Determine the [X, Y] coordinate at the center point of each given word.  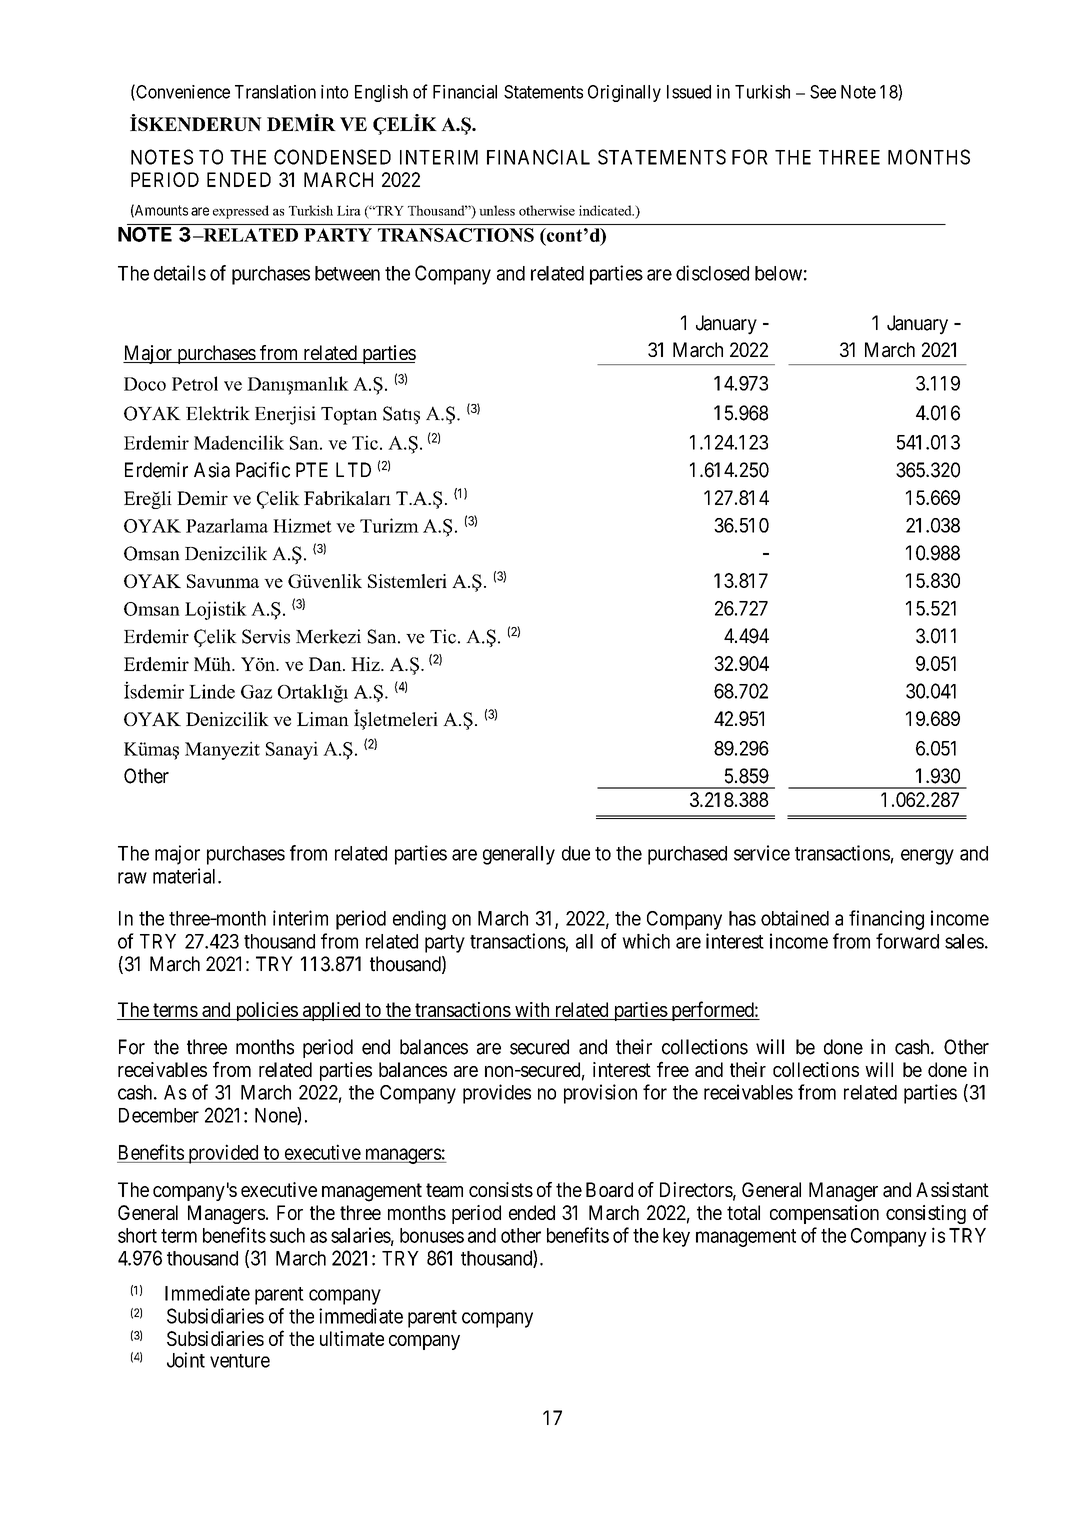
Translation [275, 92]
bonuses [432, 1235]
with [532, 1009]
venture [240, 1361]
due [576, 853]
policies [266, 1011]
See [823, 92]
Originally [624, 93]
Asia [212, 470]
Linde [212, 691]
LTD [353, 469]
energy [927, 857]
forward [907, 941]
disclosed [712, 273]
